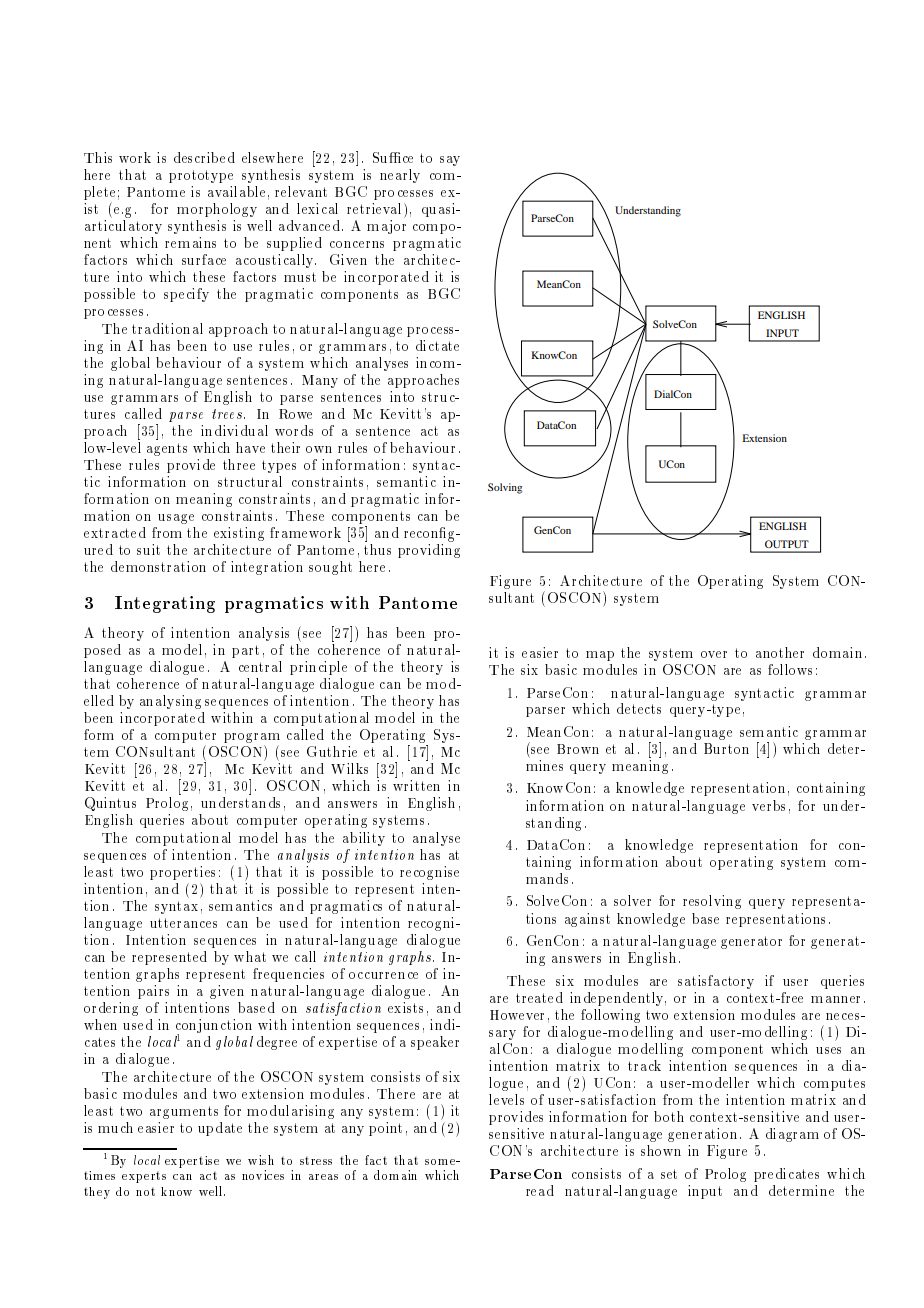  Describe the element at coordinates (176, 519) in the image. I see `usage` at that location.
